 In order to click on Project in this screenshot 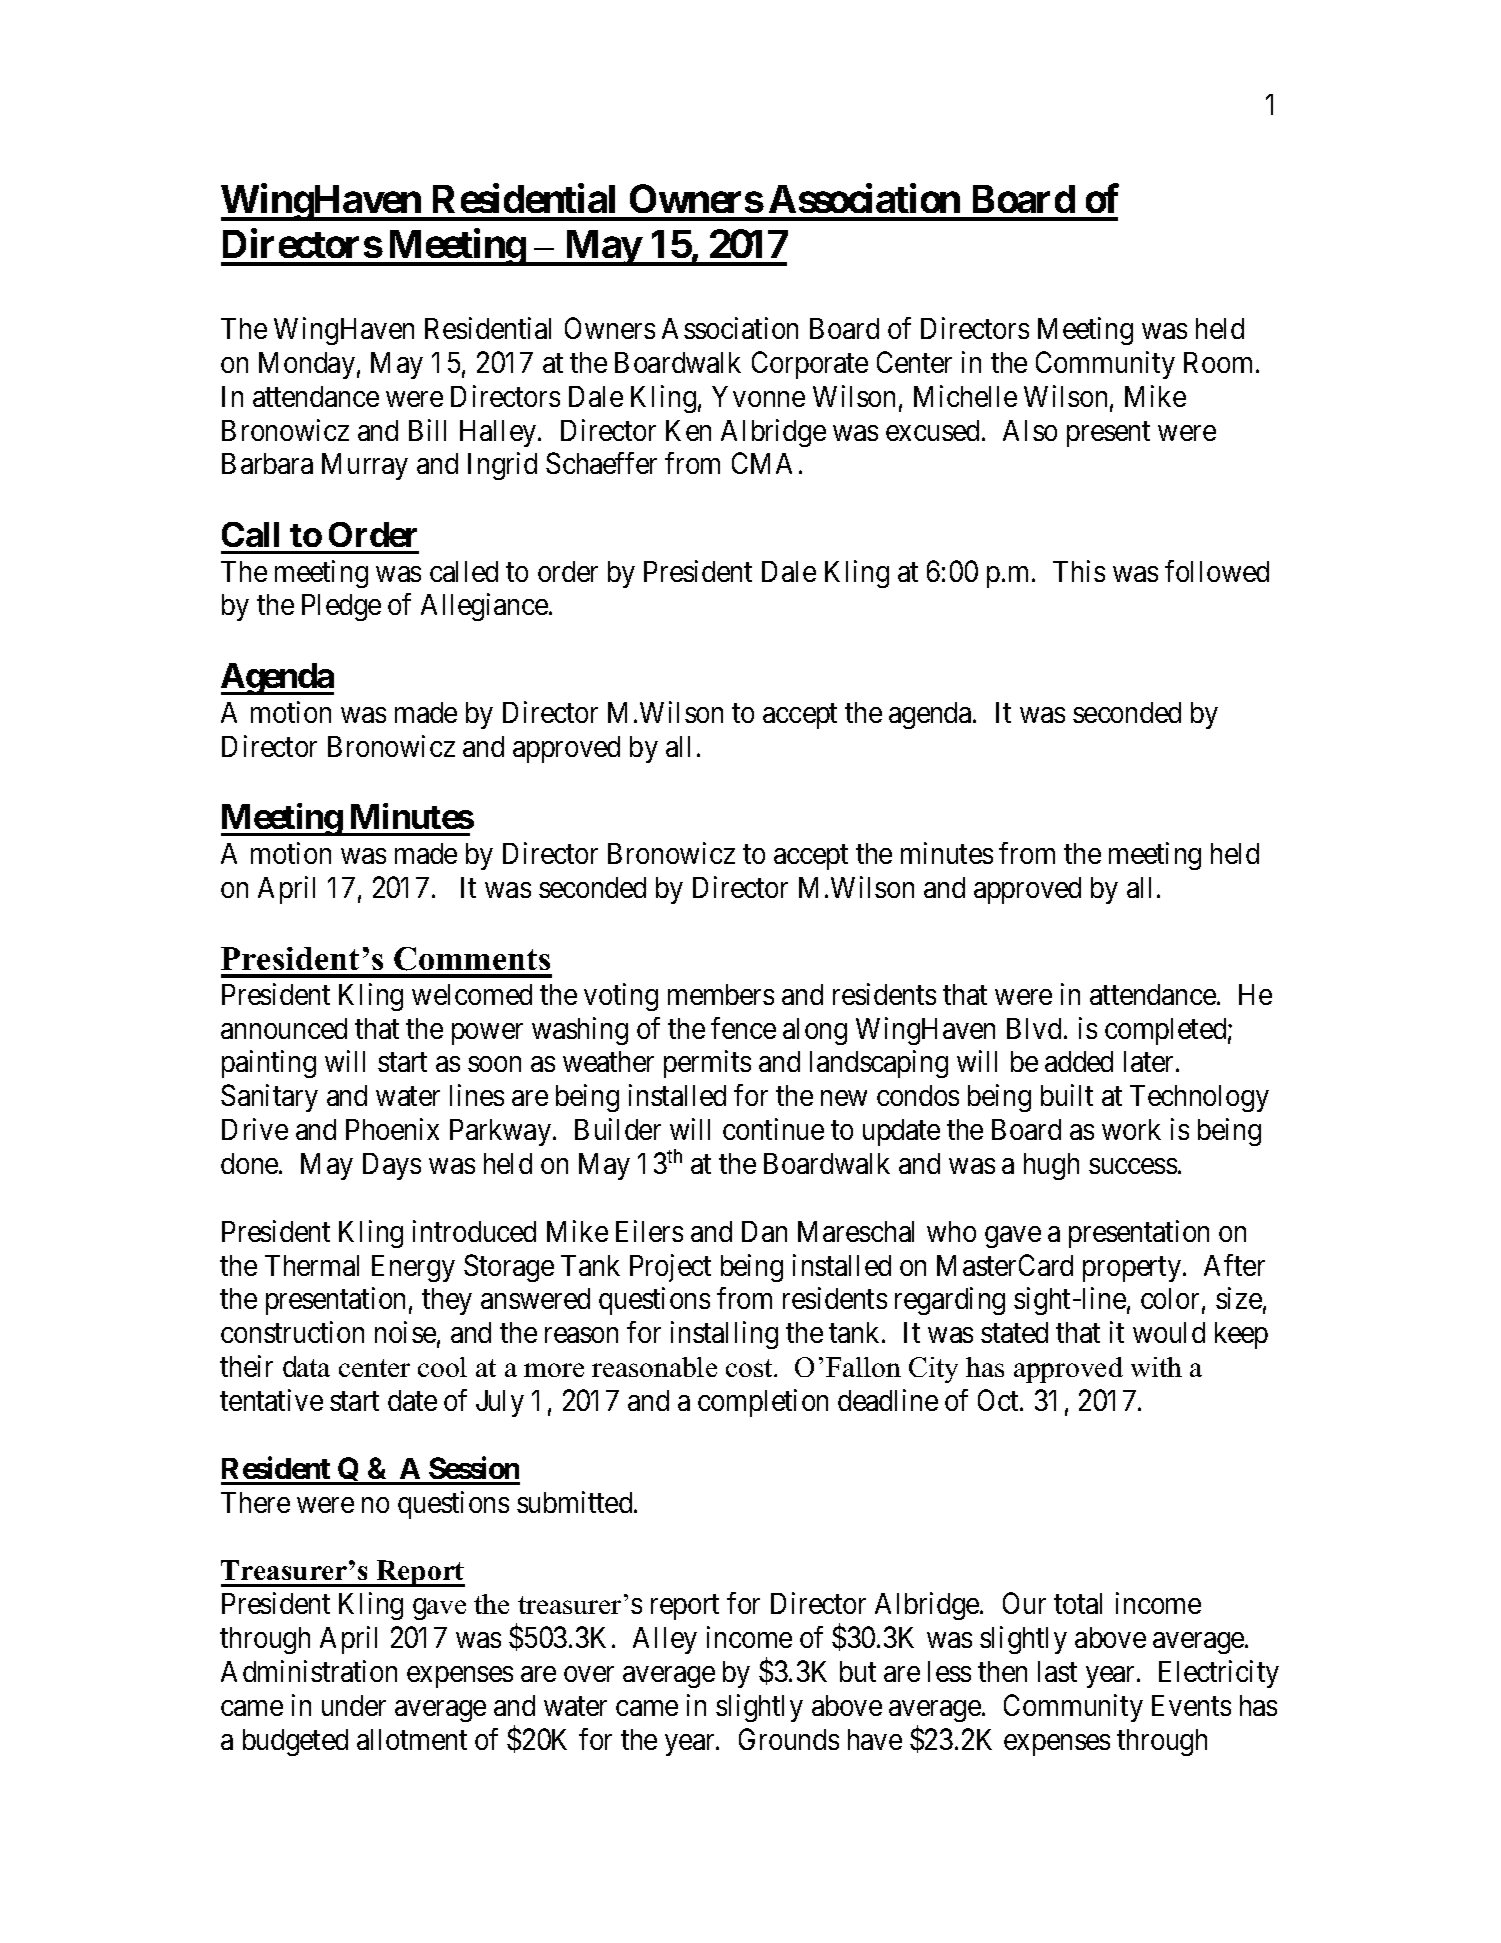, I will do `click(670, 1268)`.
